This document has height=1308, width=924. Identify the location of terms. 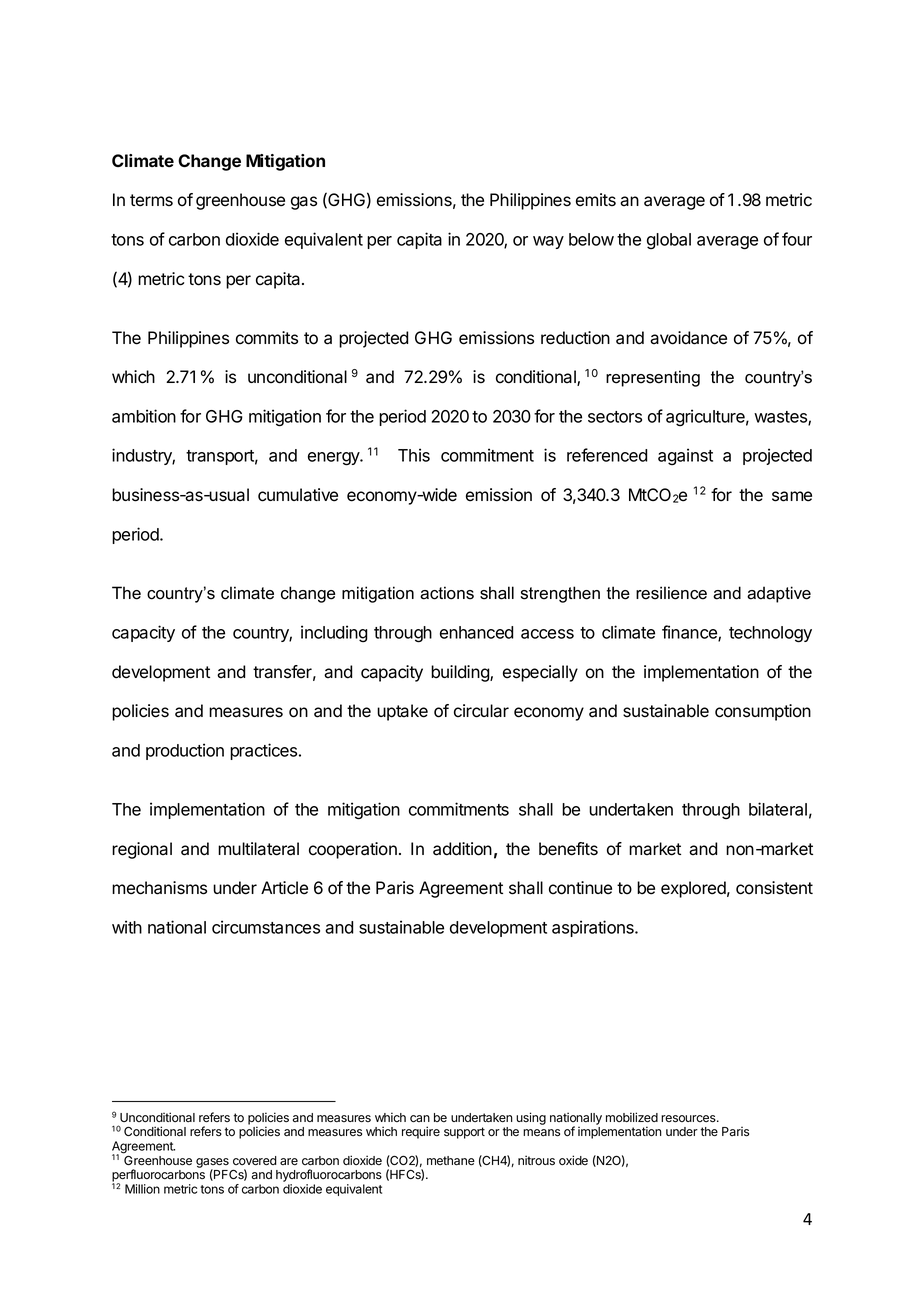
(151, 200).
